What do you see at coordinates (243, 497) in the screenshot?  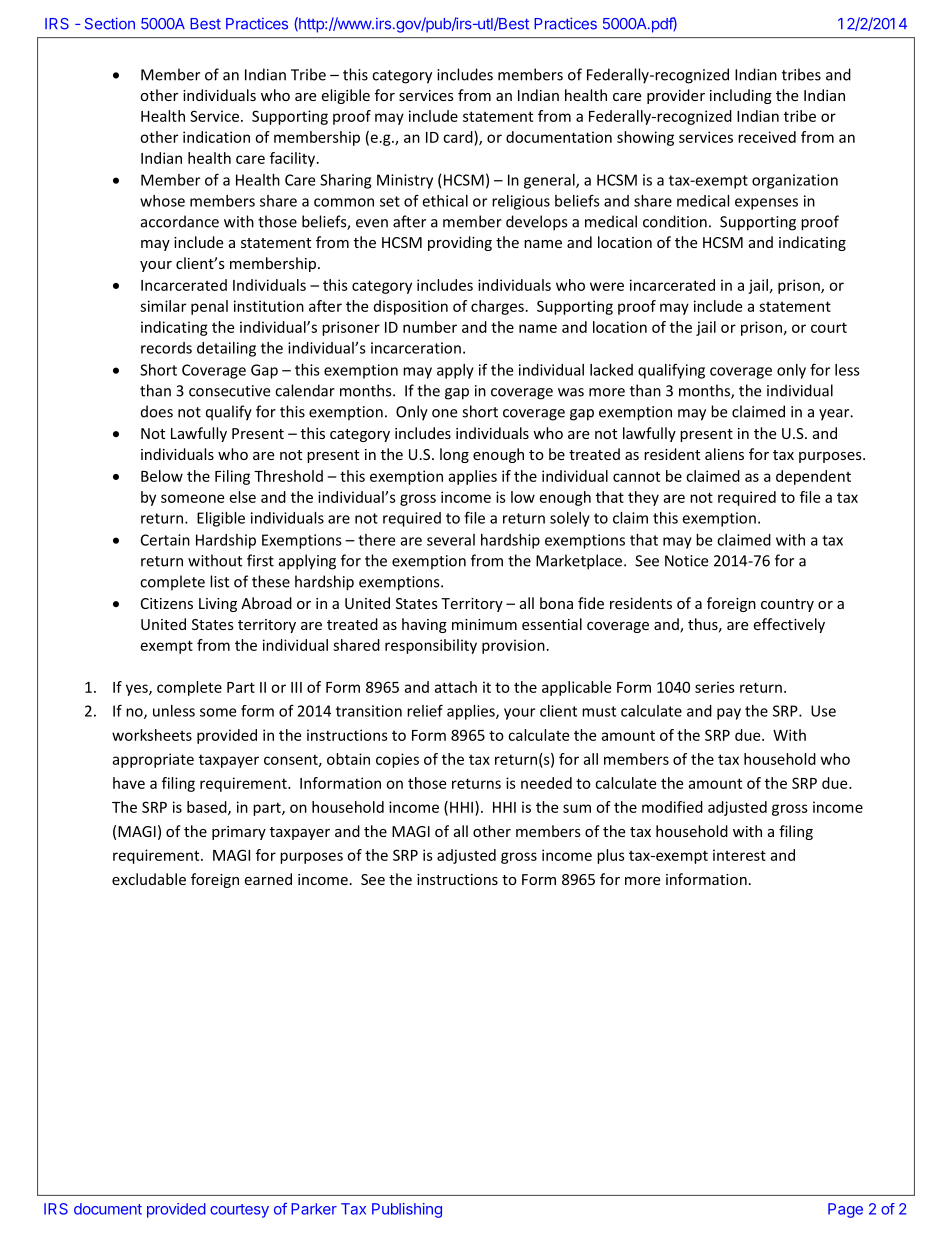 I see `else` at bounding box center [243, 497].
